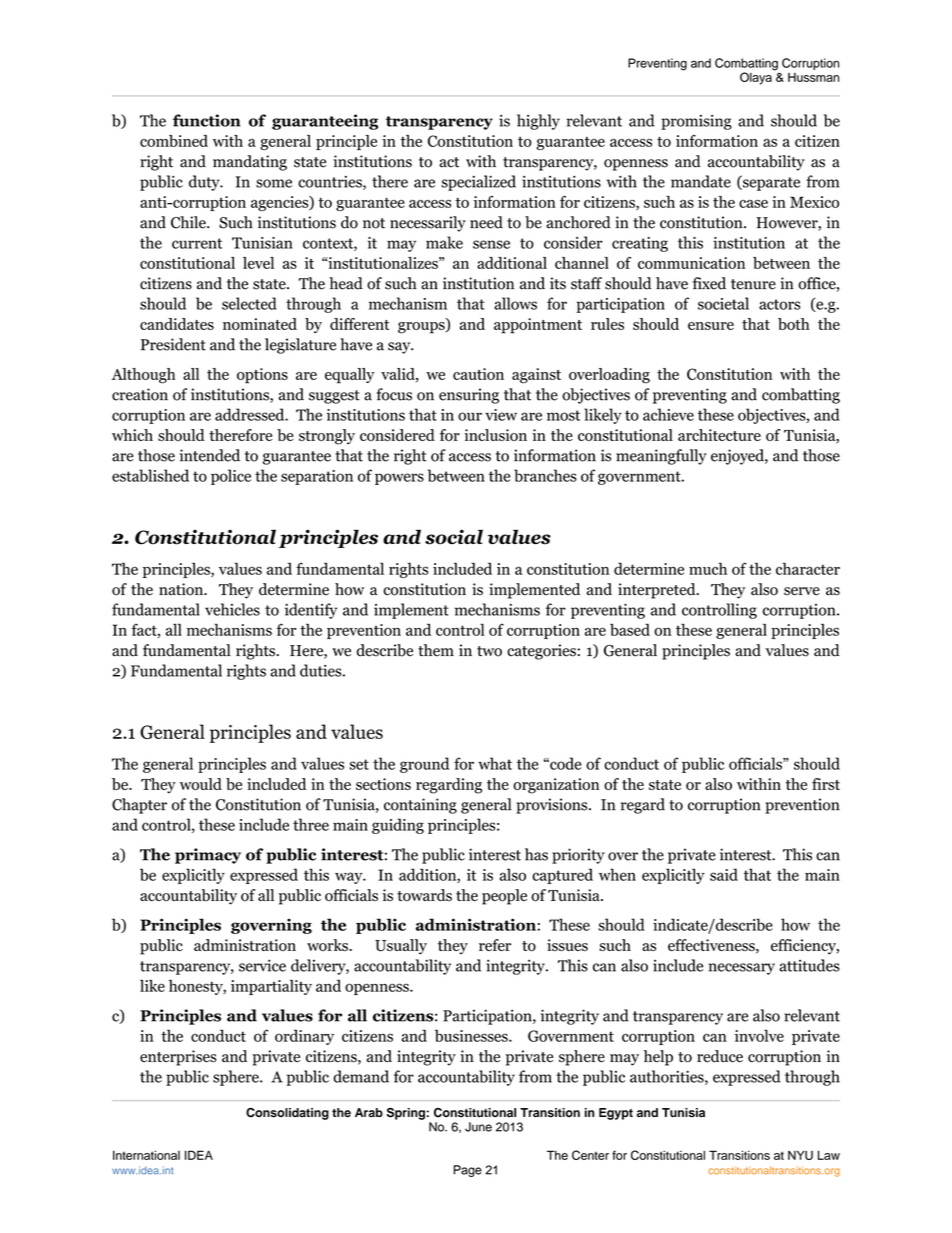 This document has width=952, height=1233. What do you see at coordinates (287, 1114) in the document?
I see `Consolidating` at bounding box center [287, 1114].
